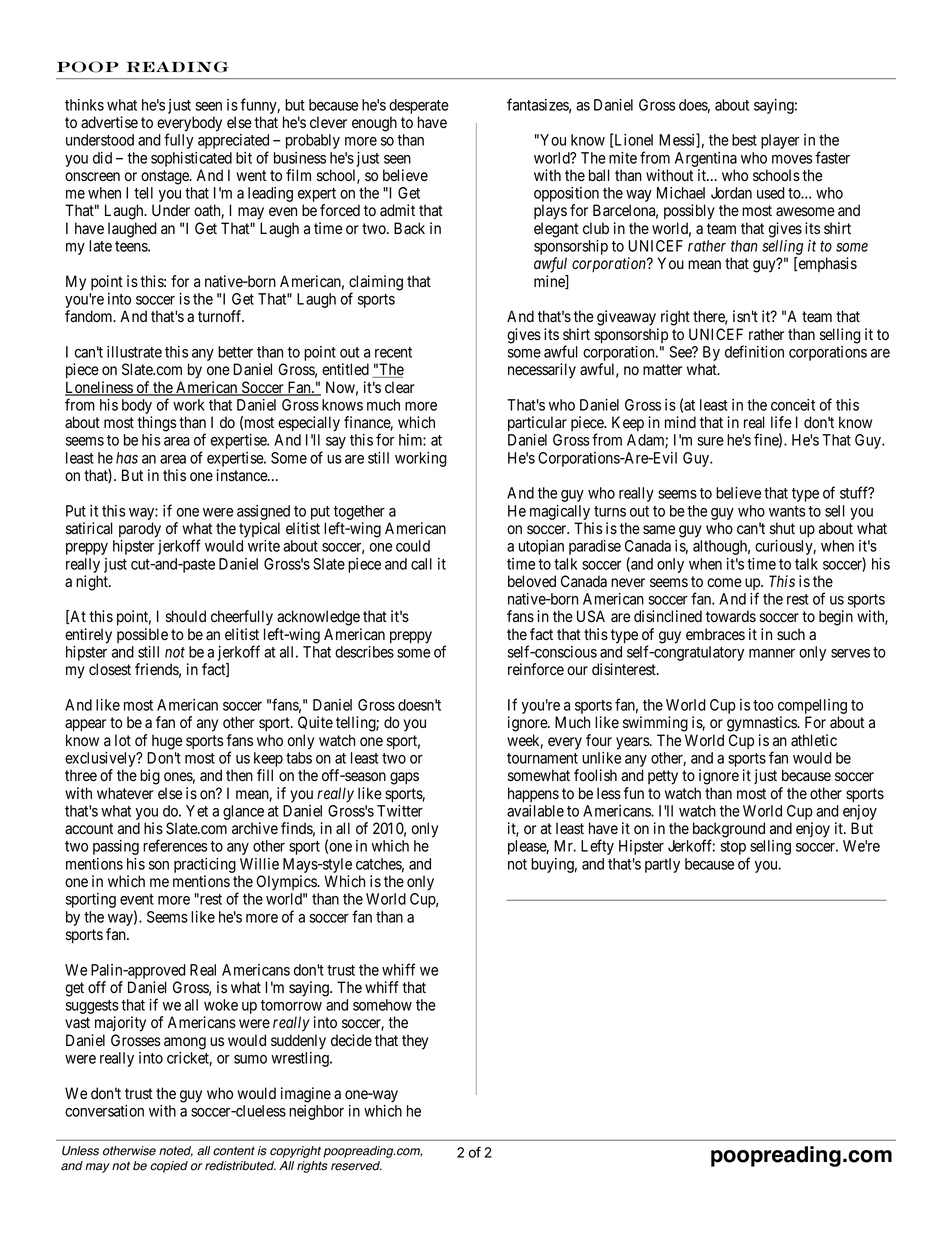 The image size is (952, 1233). I want to click on desperate, so click(419, 106).
